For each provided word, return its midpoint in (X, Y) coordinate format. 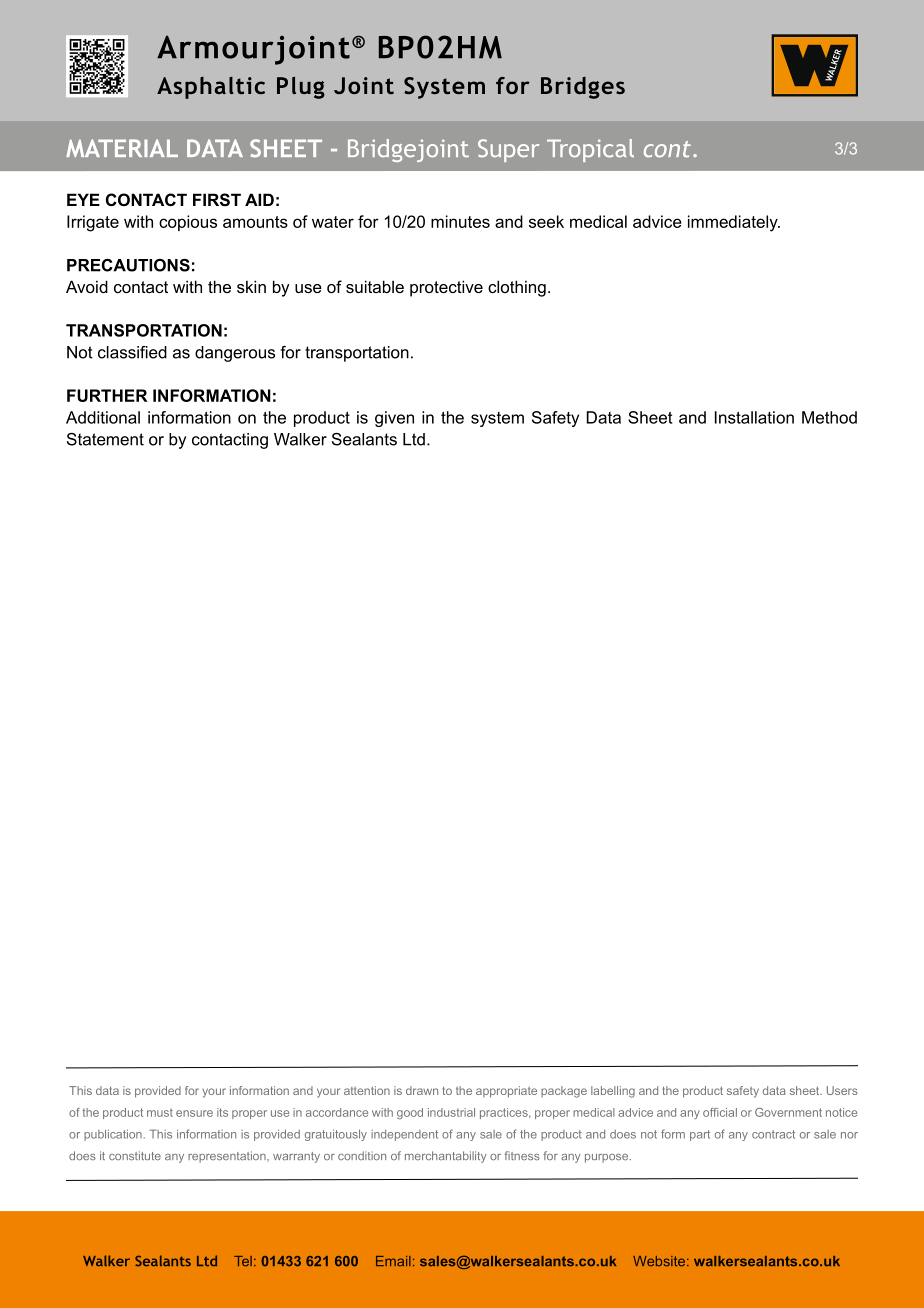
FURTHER (107, 395)
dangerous (235, 354)
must (160, 1112)
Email (393, 1261)
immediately (734, 223)
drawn (422, 1090)
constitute (135, 1155)
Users (842, 1090)
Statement (105, 439)
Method (829, 417)
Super (508, 150)
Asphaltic (211, 88)
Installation (754, 417)
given (394, 419)
